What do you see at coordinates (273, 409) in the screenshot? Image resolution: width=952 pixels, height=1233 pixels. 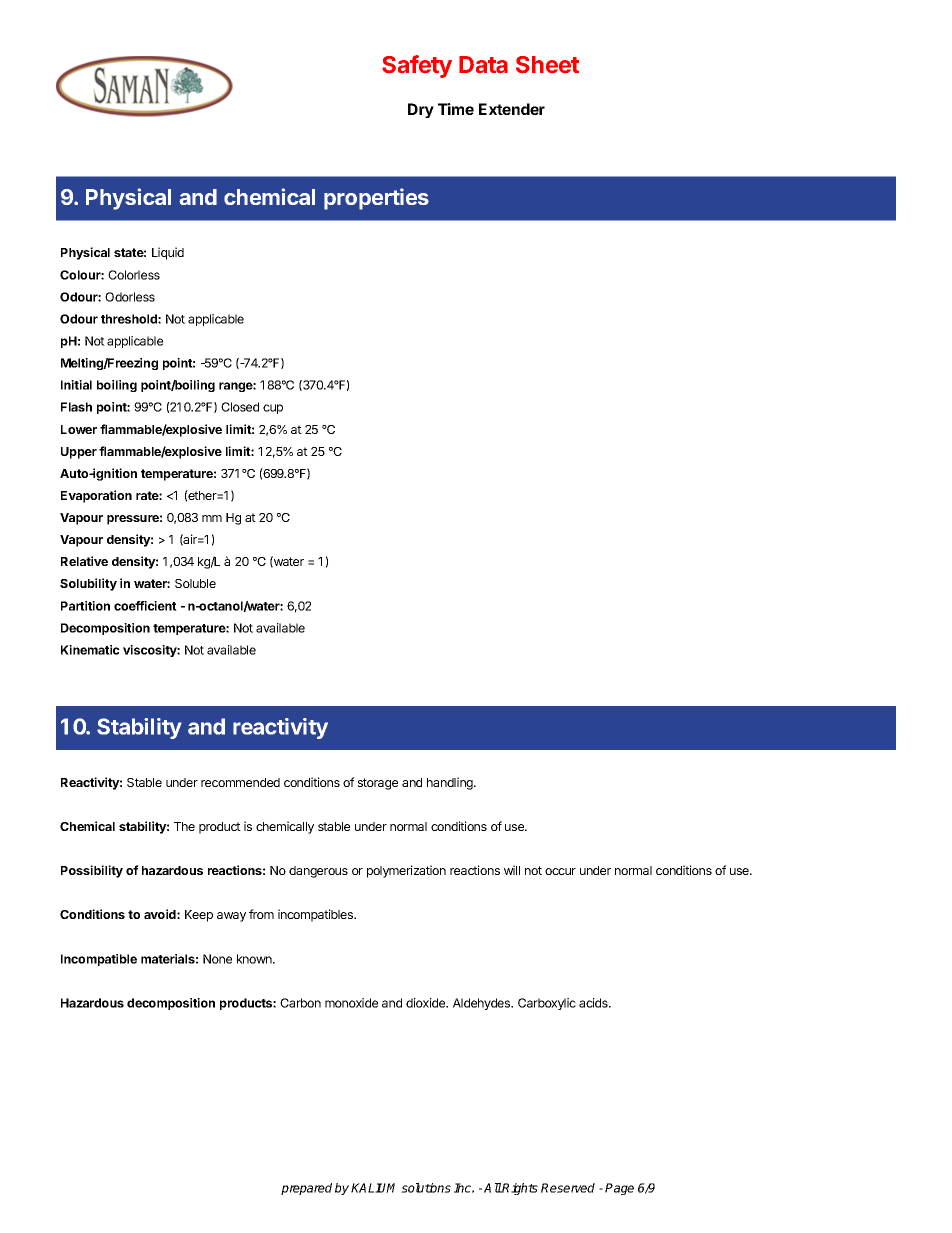 I see `cup` at bounding box center [273, 409].
